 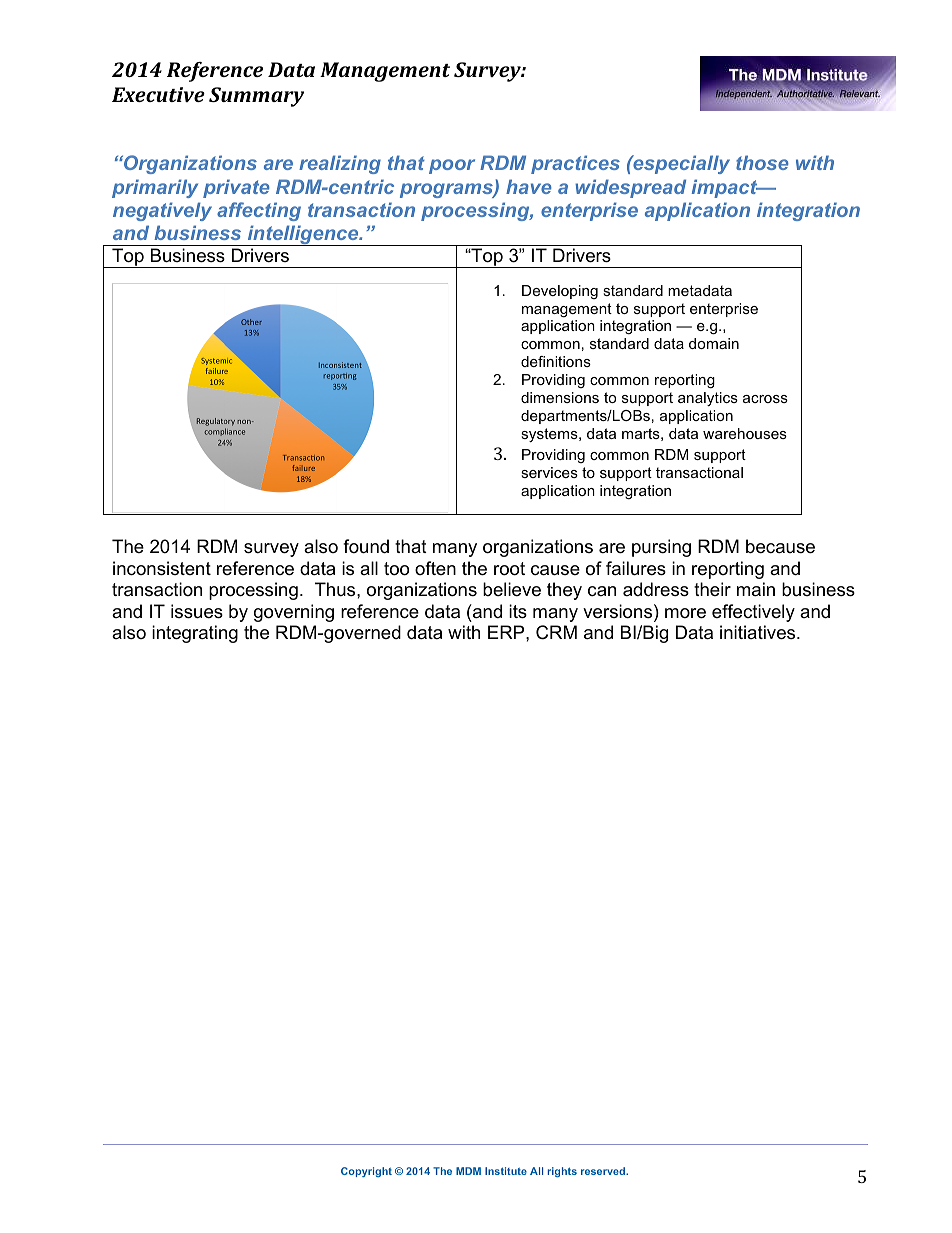 What do you see at coordinates (726, 188) in the document?
I see `impact` at bounding box center [726, 188].
